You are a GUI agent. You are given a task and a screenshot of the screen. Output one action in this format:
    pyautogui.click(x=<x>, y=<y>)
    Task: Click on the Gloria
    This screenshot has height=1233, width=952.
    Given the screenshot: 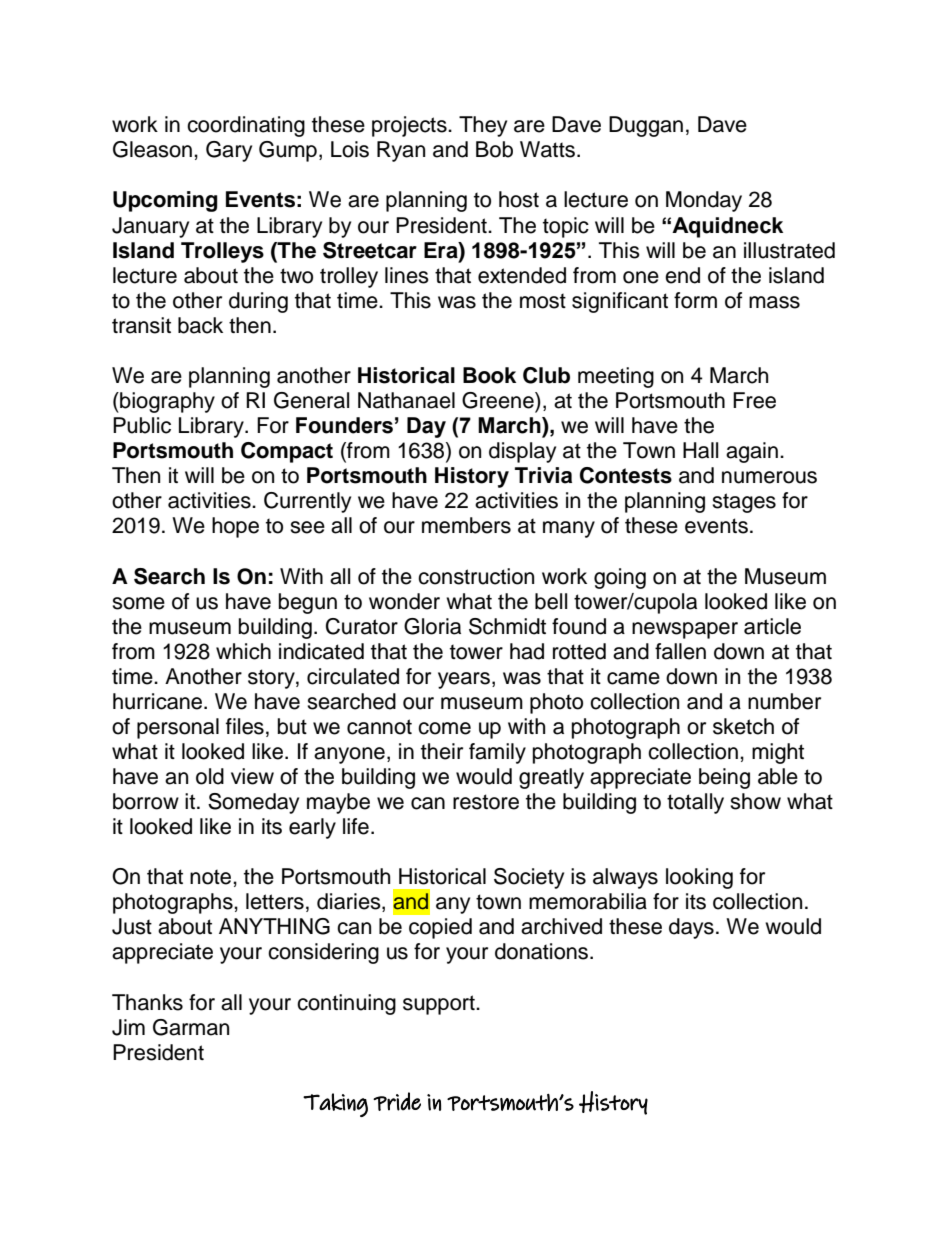 What is the action you would take?
    pyautogui.click(x=432, y=626)
